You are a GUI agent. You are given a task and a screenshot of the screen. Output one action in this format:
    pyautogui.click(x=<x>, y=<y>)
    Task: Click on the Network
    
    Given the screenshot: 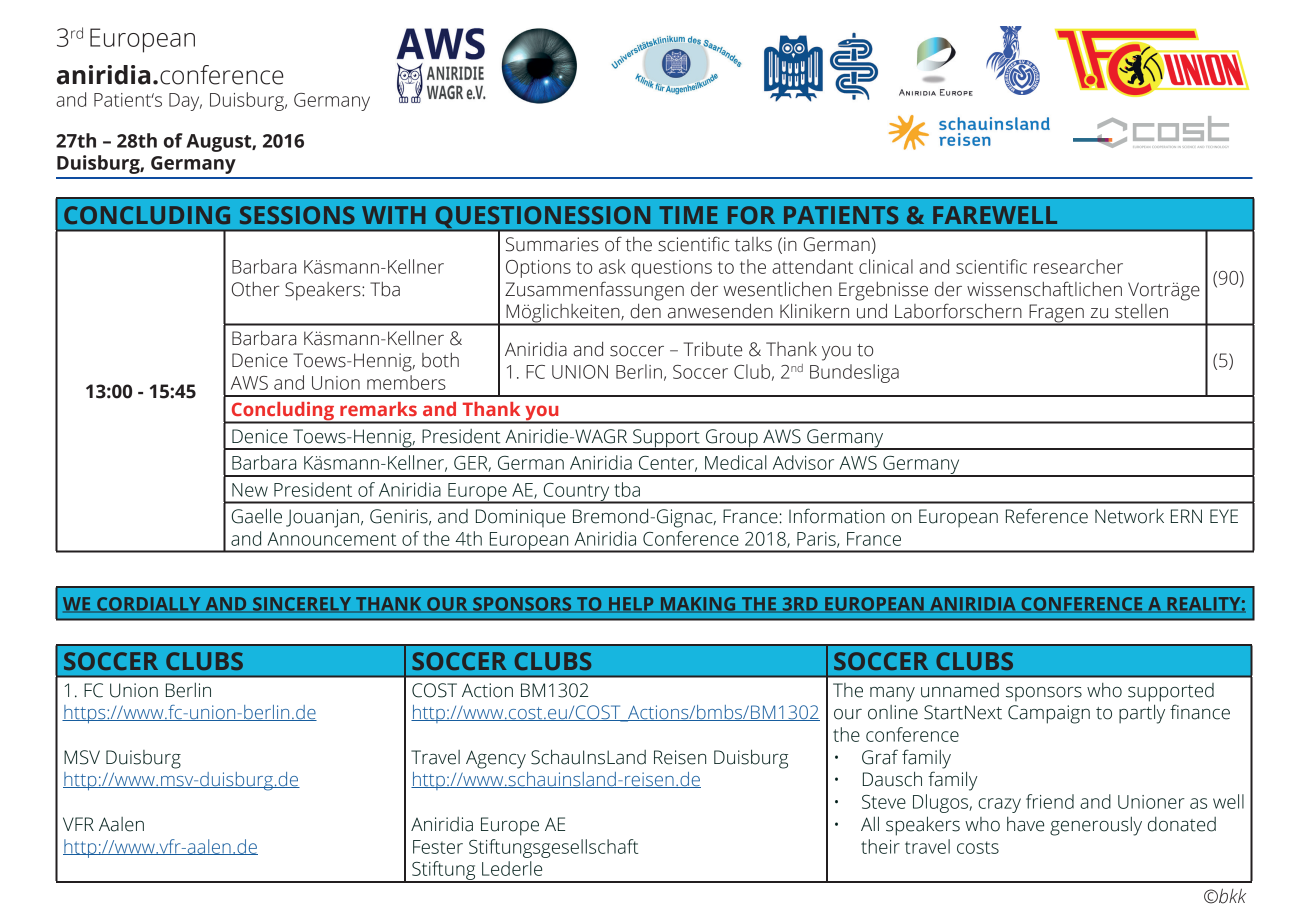 What is the action you would take?
    pyautogui.click(x=1129, y=516)
